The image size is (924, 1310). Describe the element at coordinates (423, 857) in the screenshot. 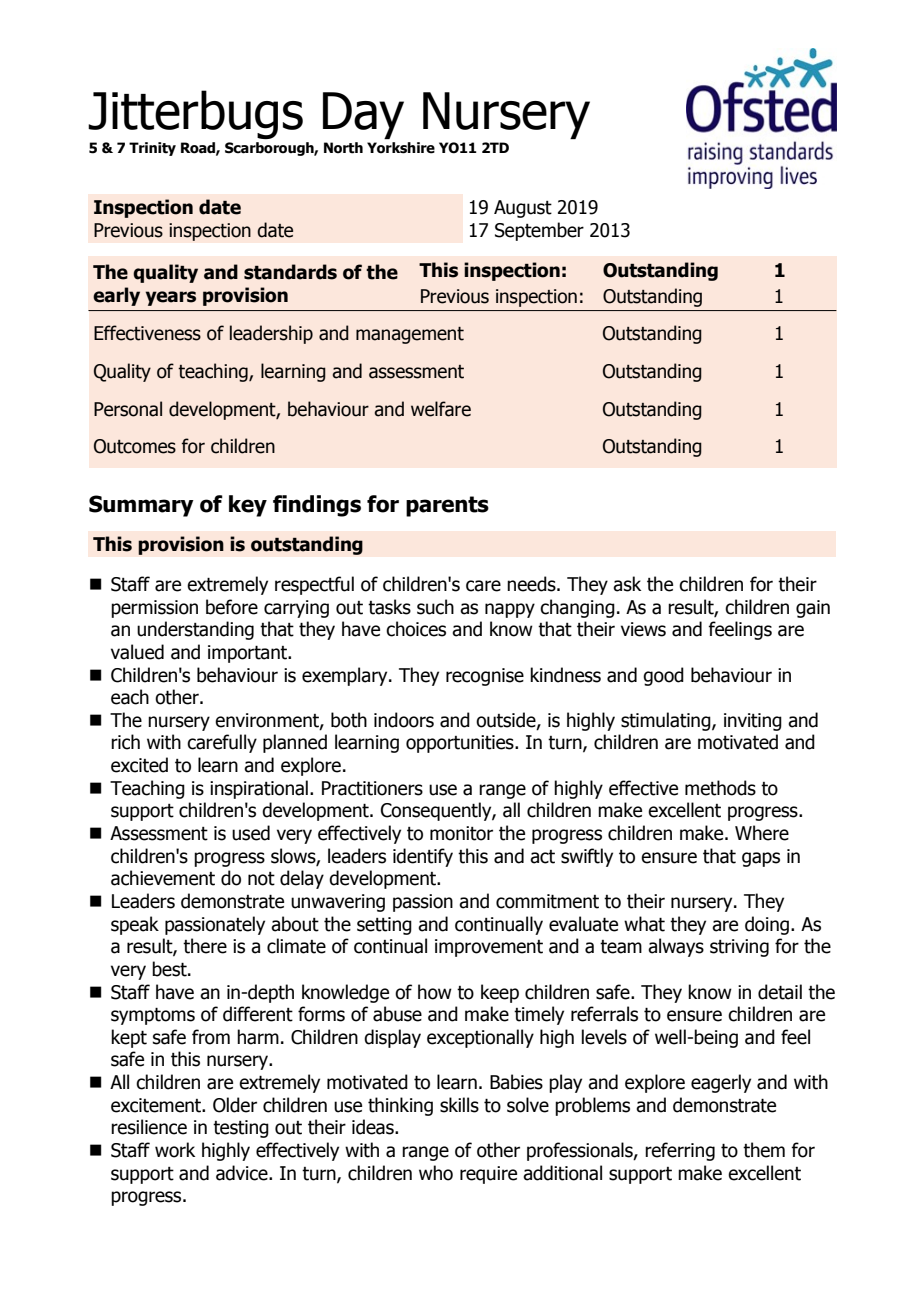

I see `identify` at that location.
